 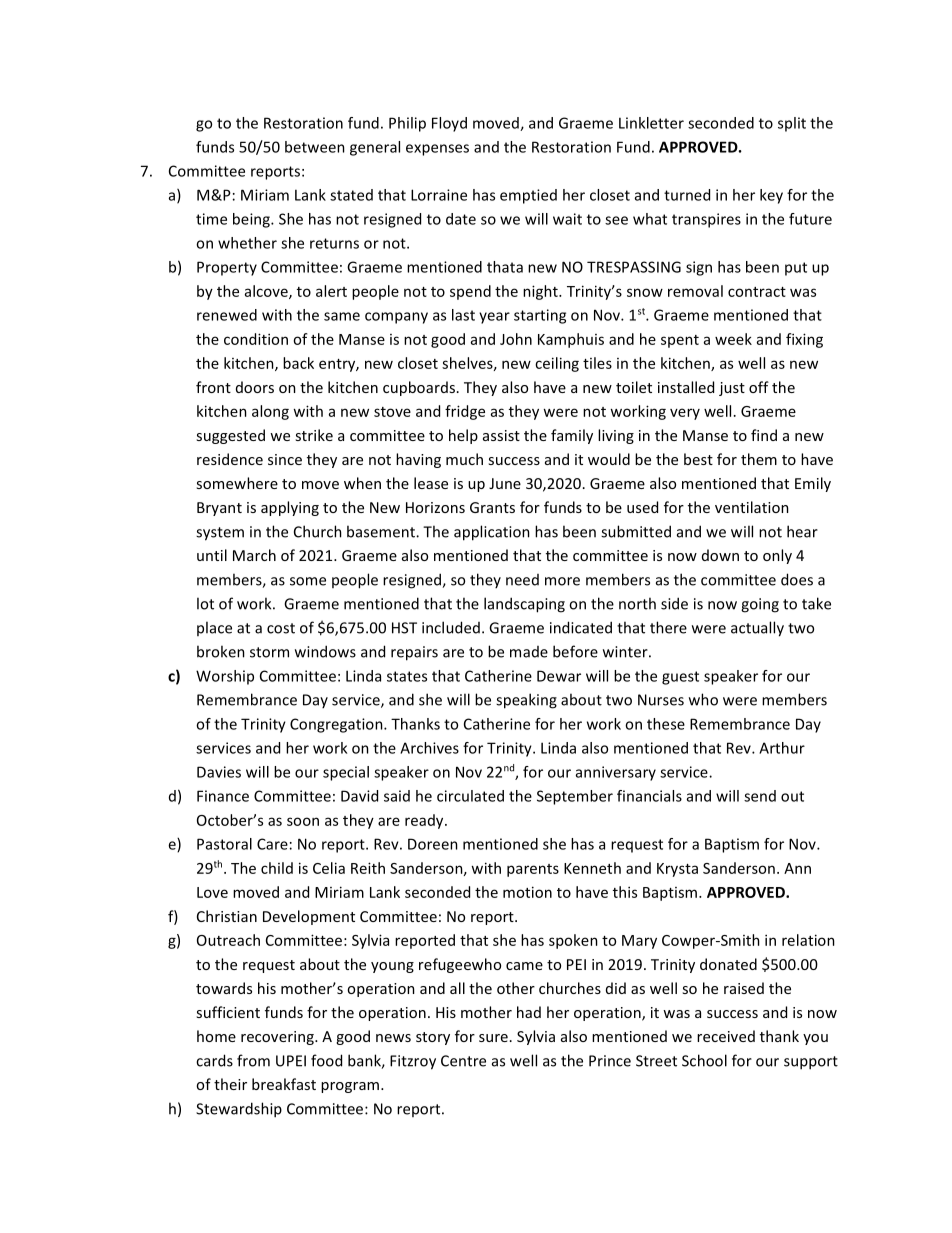 I want to click on Centre, so click(x=463, y=1061).
